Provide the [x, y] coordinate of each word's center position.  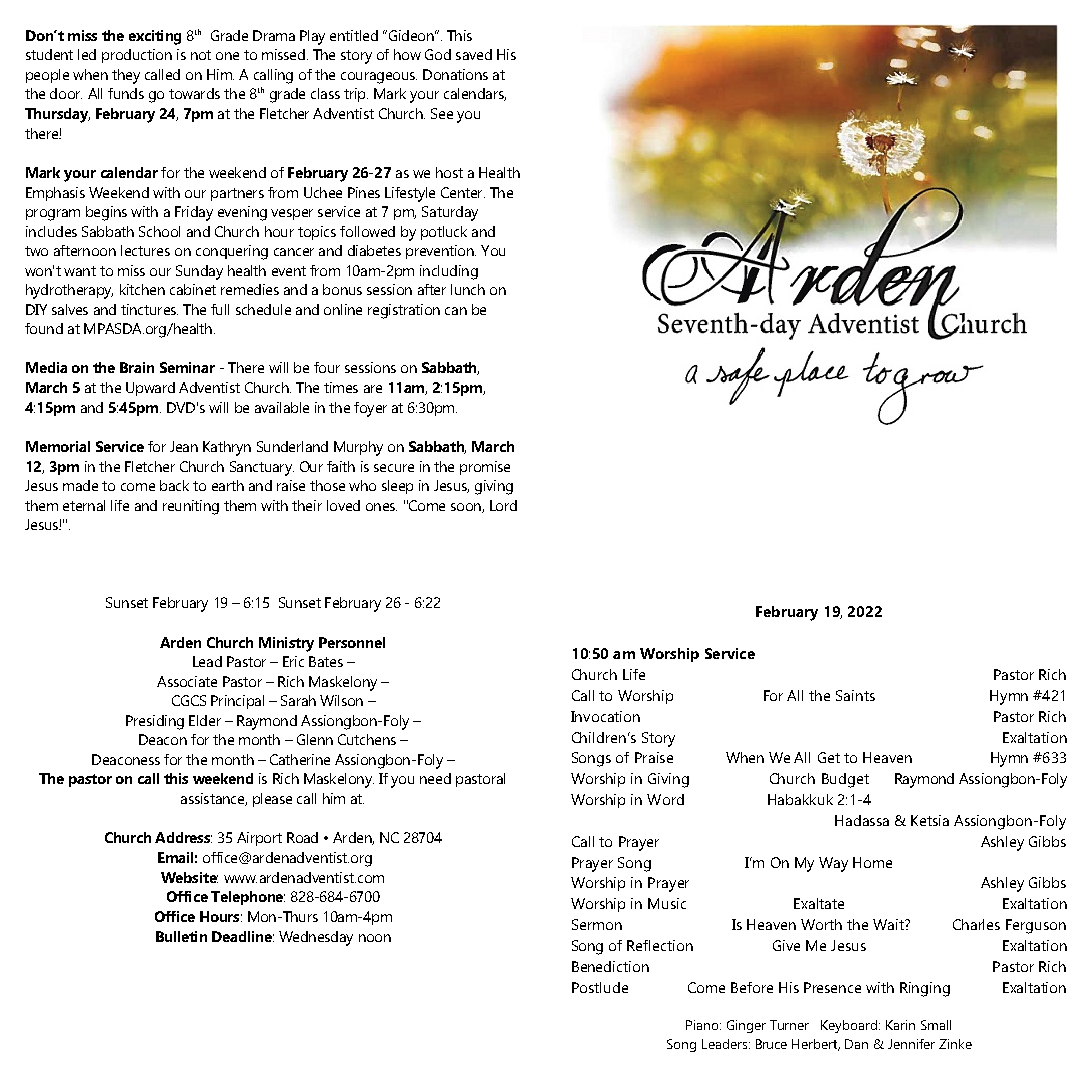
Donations [455, 74]
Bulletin [181, 936]
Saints [855, 695]
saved [474, 54]
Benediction [610, 966]
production [137, 56]
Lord [503, 505]
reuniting [191, 507]
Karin [900, 1025]
